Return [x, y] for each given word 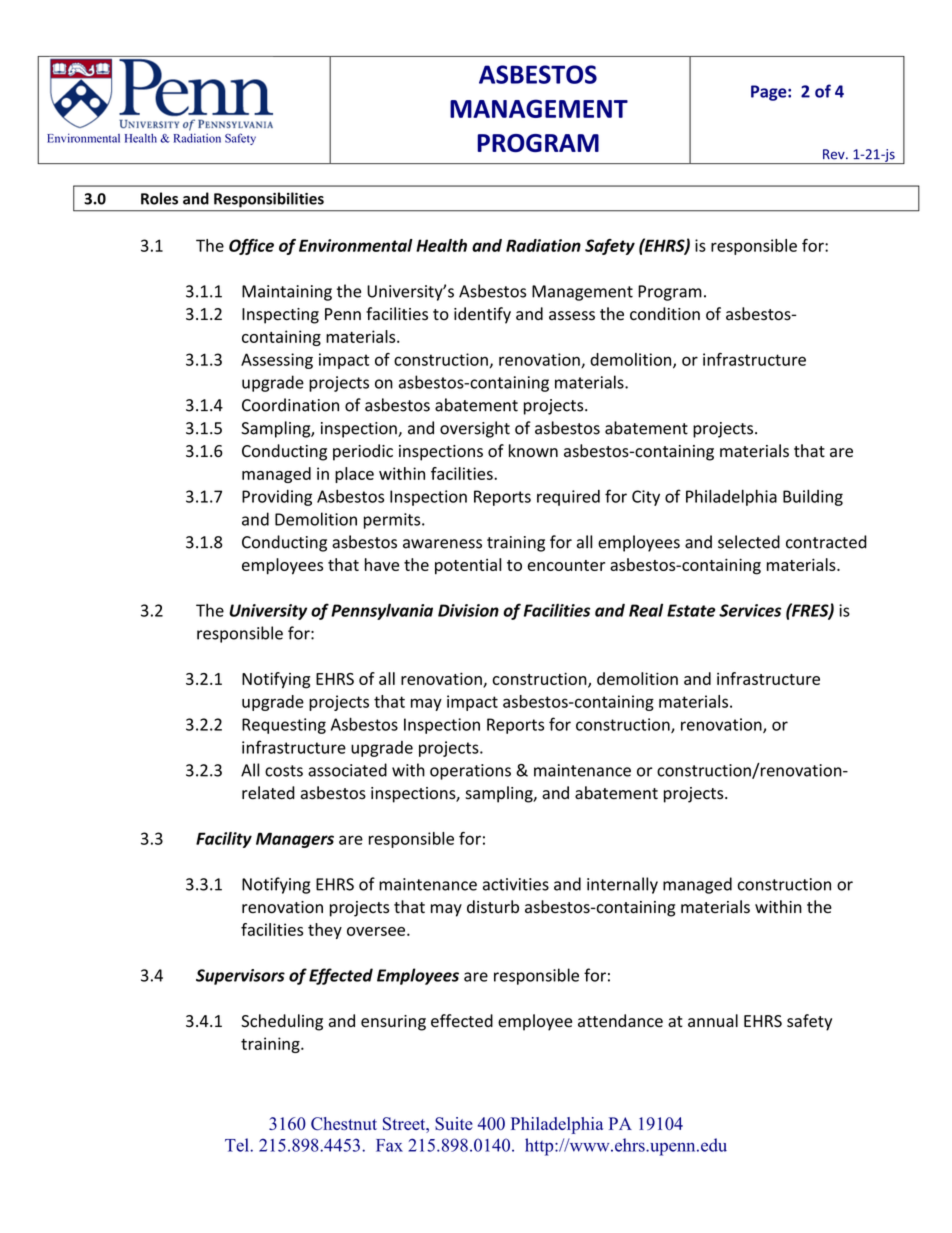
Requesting [284, 726]
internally [622, 885]
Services [750, 610]
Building [813, 497]
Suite [454, 1124]
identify [482, 315]
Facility [224, 840]
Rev [835, 154]
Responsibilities [269, 200]
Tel [238, 1145]
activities [516, 884]
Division [468, 610]
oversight [475, 429]
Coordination [290, 405]
